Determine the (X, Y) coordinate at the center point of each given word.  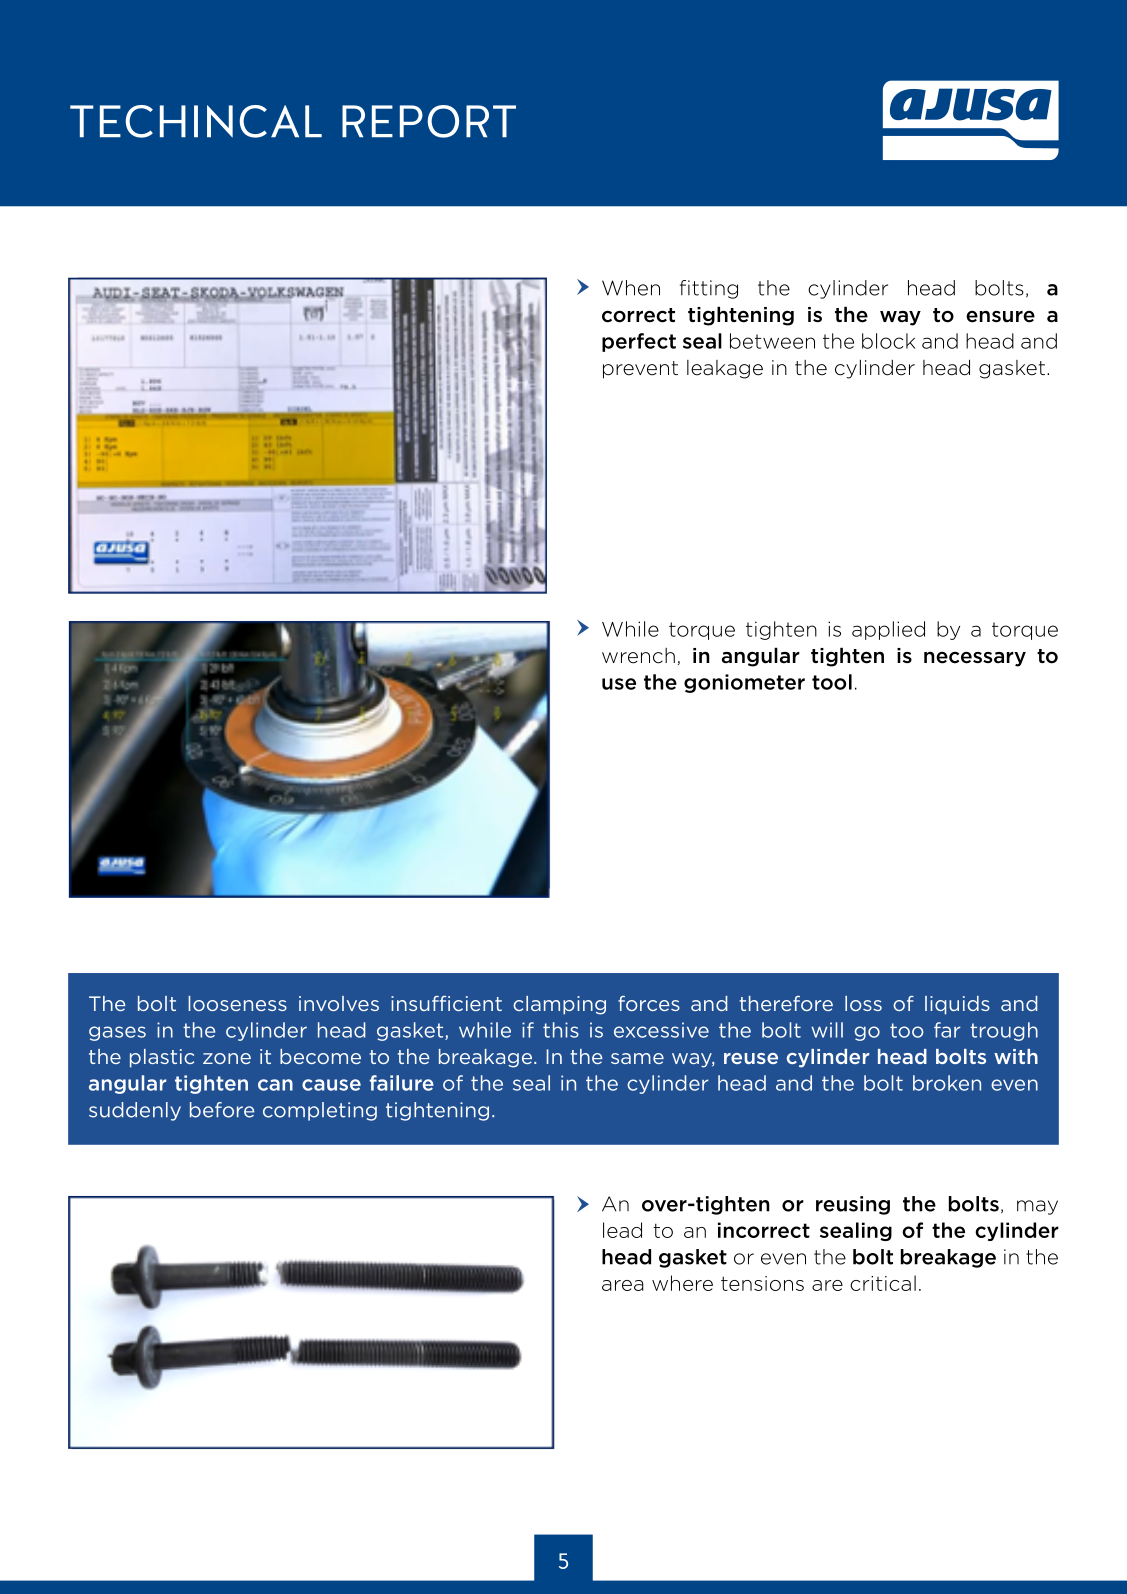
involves (339, 1003)
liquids (957, 1005)
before (222, 1110)
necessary (975, 659)
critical (883, 1283)
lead (622, 1230)
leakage (725, 369)
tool (832, 682)
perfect (639, 342)
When (631, 288)
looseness (237, 1003)
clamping (559, 1005)
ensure (1000, 317)
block (888, 341)
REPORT (429, 121)
